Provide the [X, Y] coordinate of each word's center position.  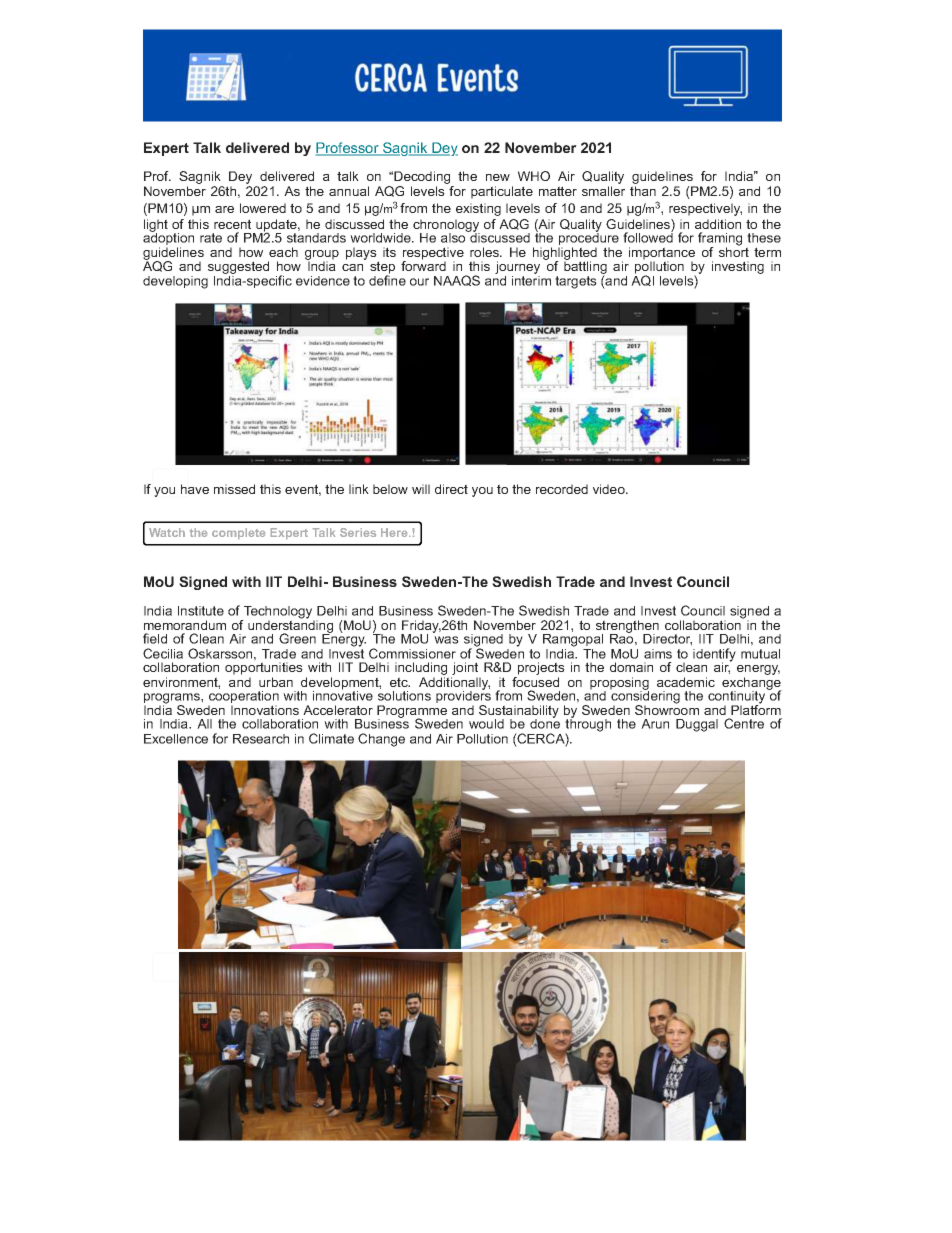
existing [478, 209]
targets [576, 282]
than [643, 191]
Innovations [265, 710]
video [610, 489]
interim [531, 279]
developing [175, 282]
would [486, 724]
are [224, 209]
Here [395, 532]
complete [238, 533]
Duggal [697, 725]
